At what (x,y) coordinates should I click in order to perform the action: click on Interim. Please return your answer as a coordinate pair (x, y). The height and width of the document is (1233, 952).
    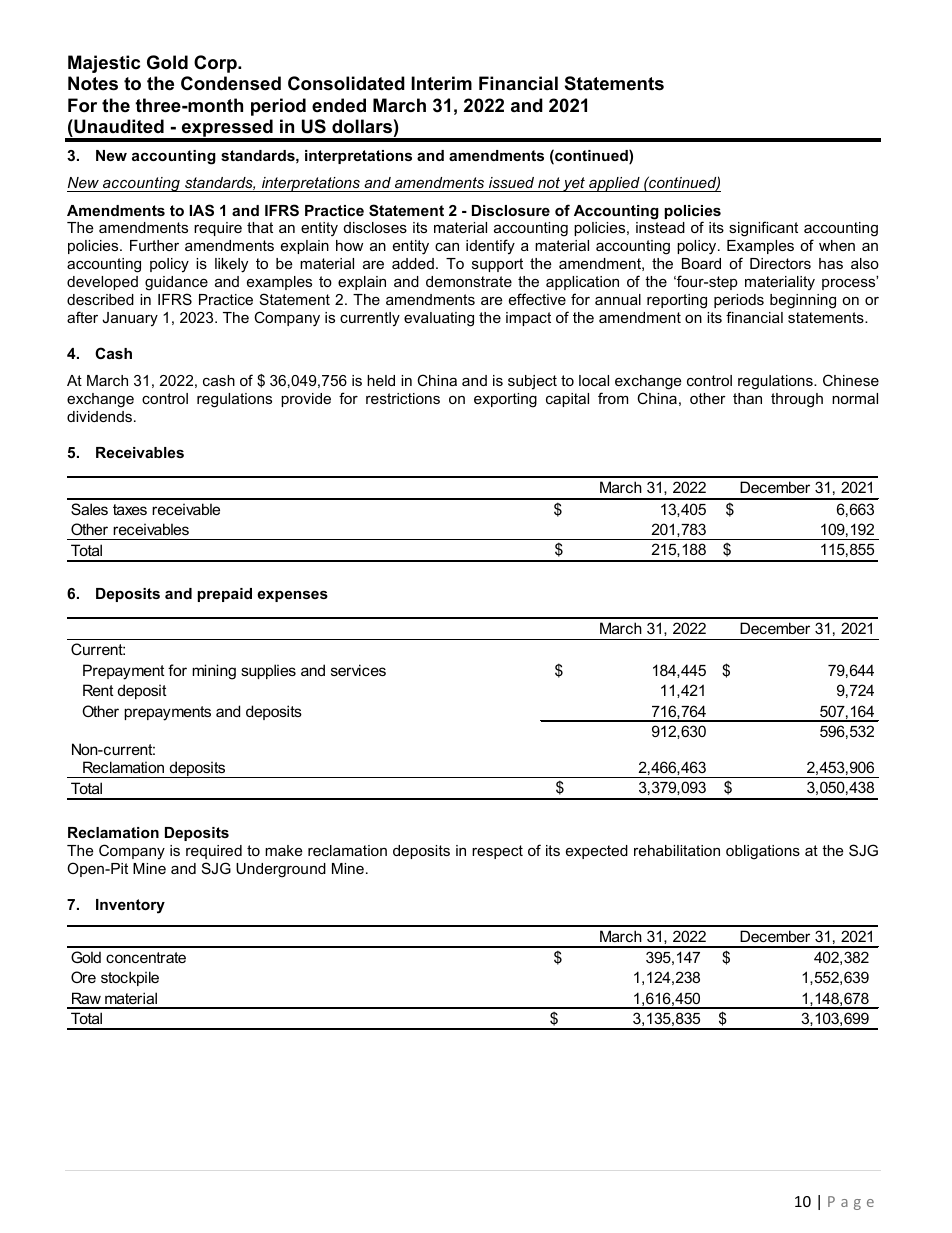
    Looking at the image, I should click on (441, 83).
